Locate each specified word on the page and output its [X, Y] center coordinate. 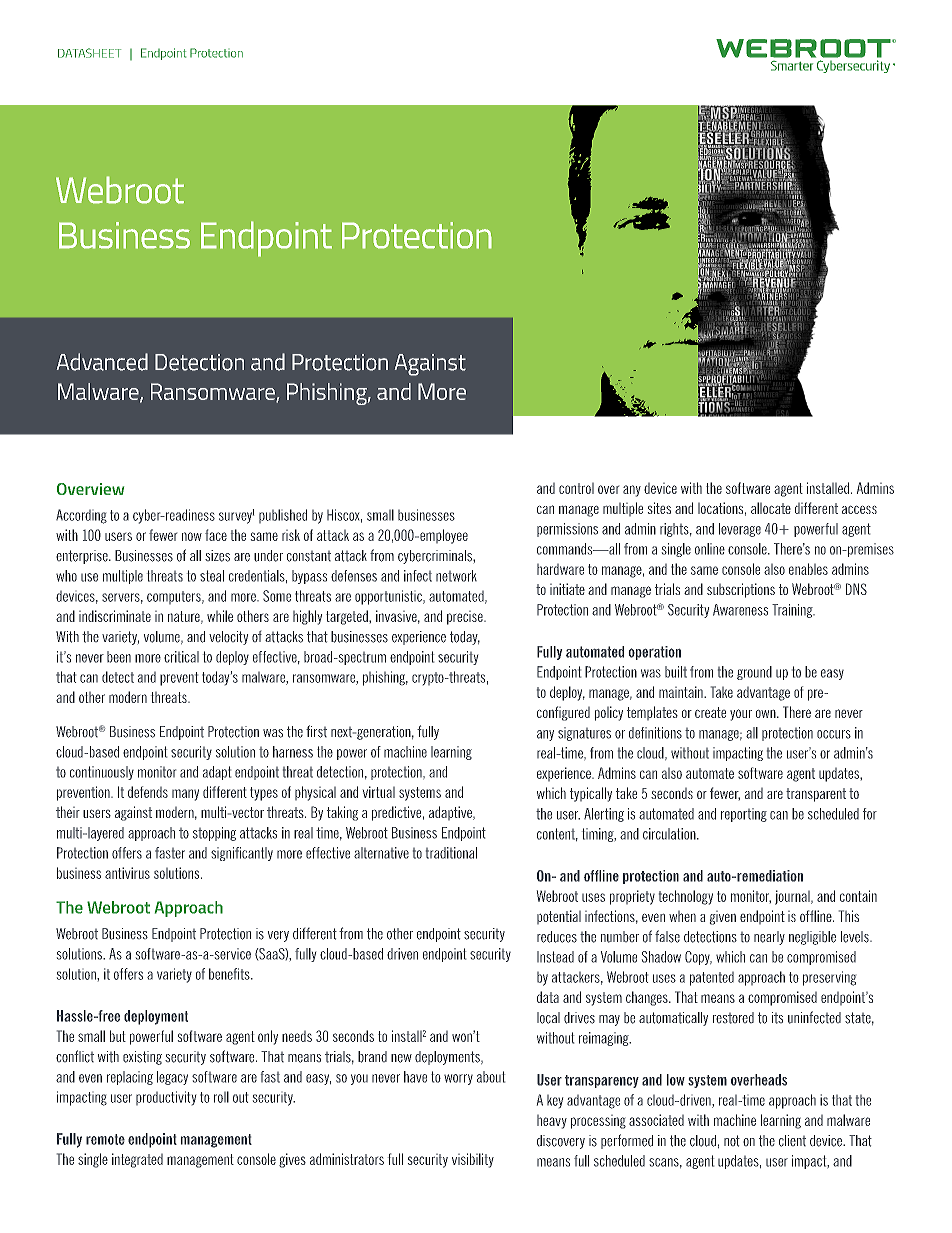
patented [712, 979]
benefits [230, 974]
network [456, 576]
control [576, 488]
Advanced [102, 362]
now [192, 536]
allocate [771, 508]
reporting [744, 815]
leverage [740, 530]
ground [754, 673]
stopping [214, 834]
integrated [137, 1160]
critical [181, 657]
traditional [451, 853]
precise [466, 618]
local [548, 1018]
